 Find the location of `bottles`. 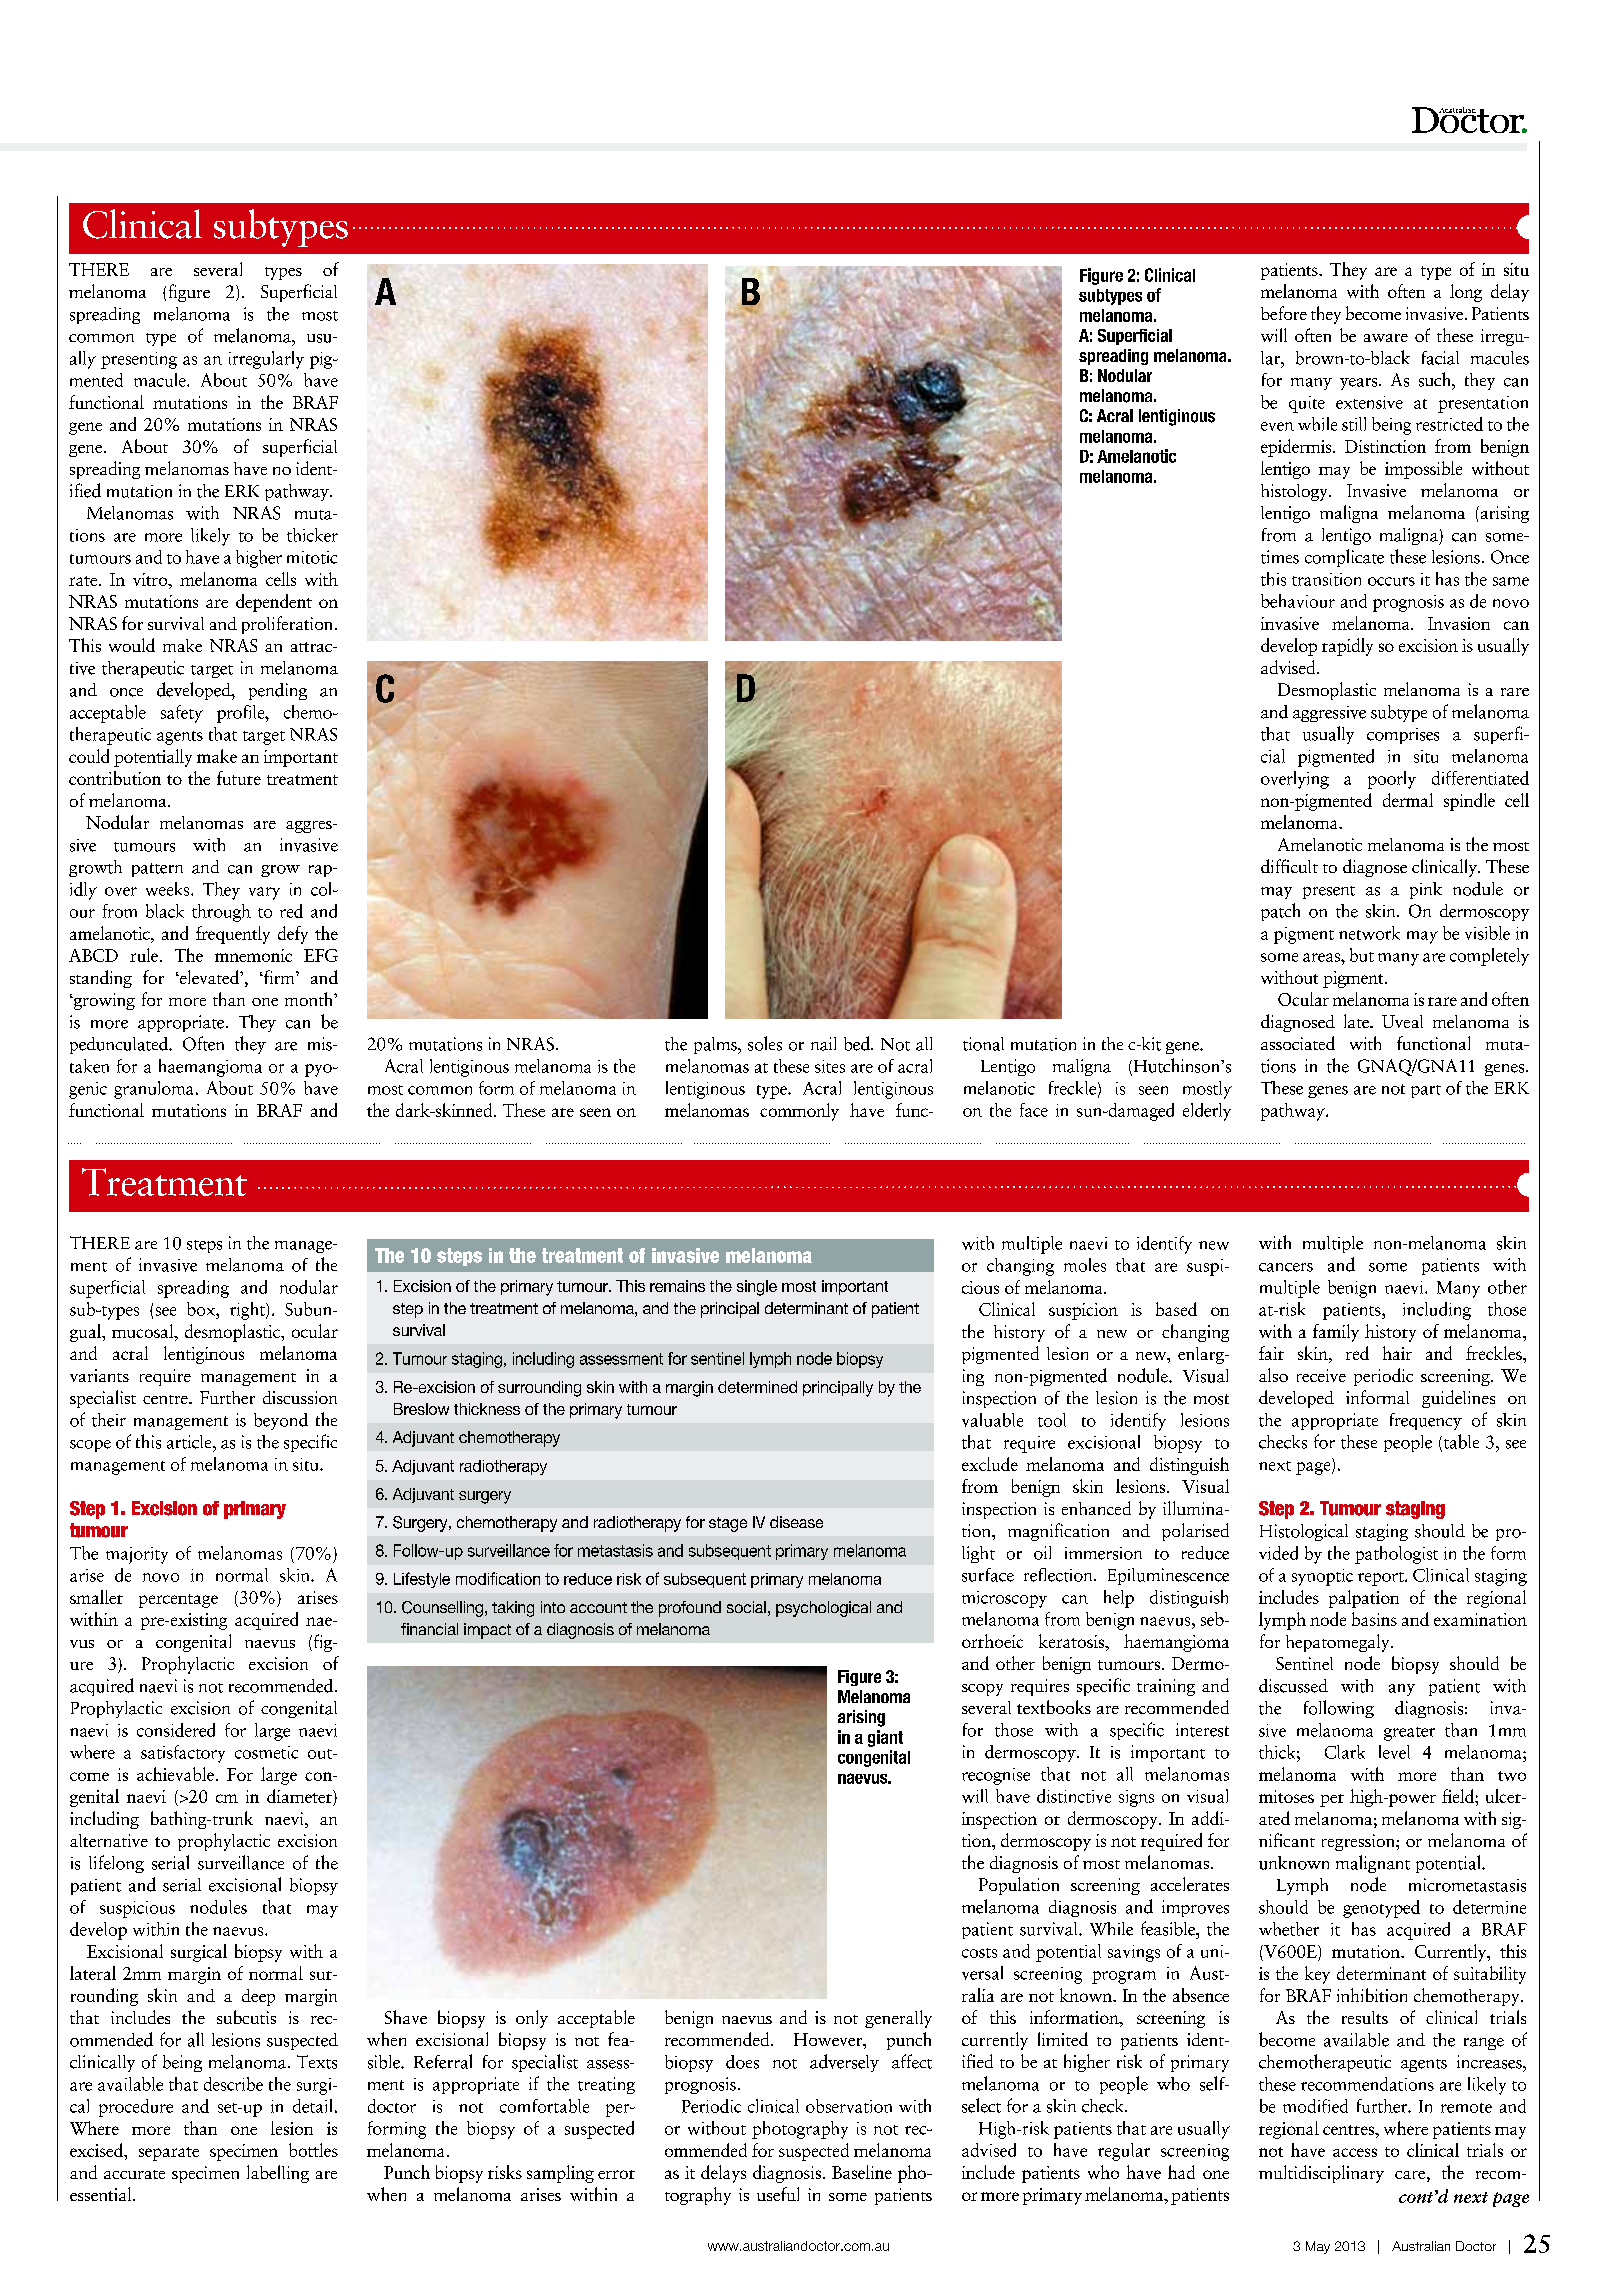

bottles is located at coordinates (313, 2150).
